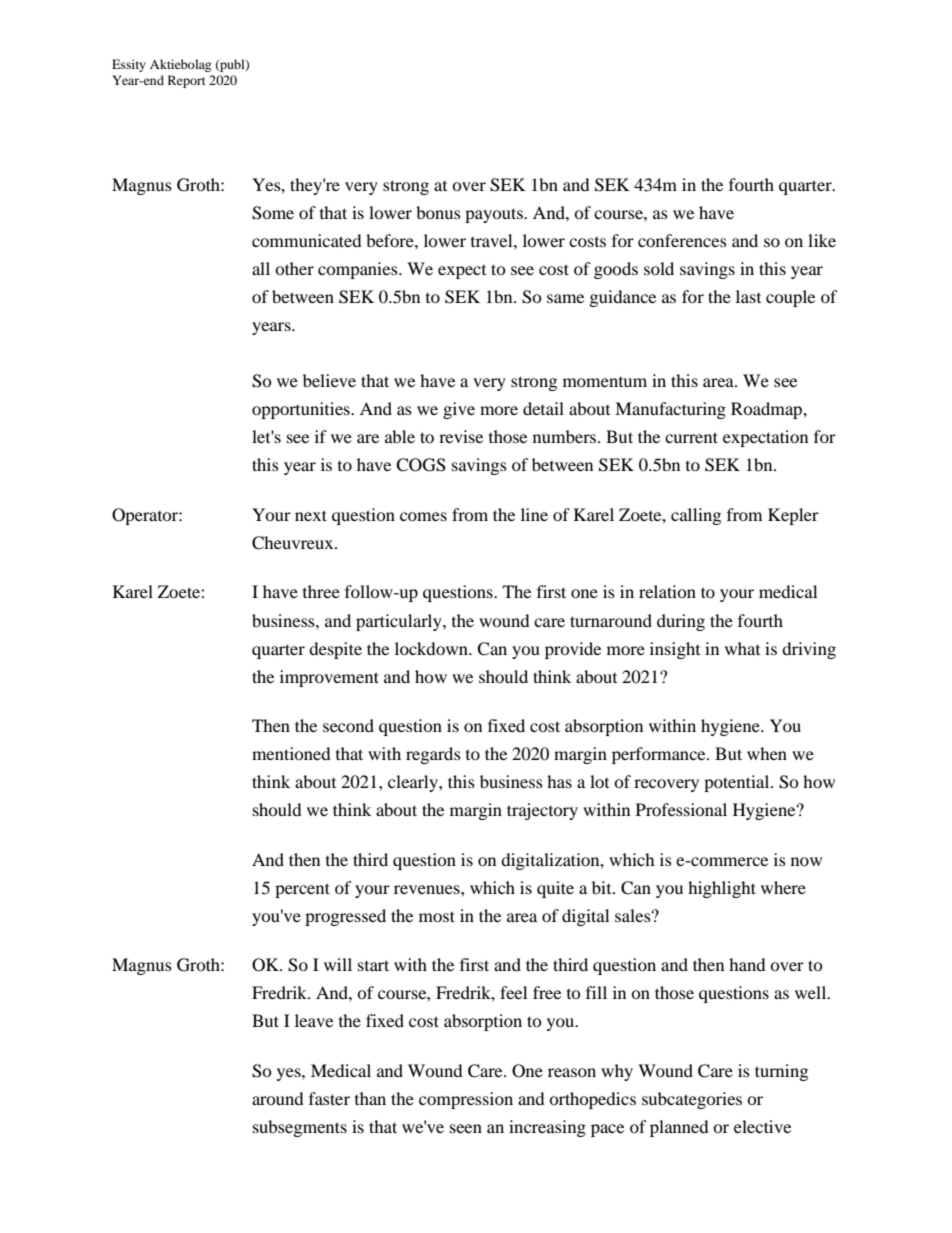  I want to click on faster, so click(329, 1098).
